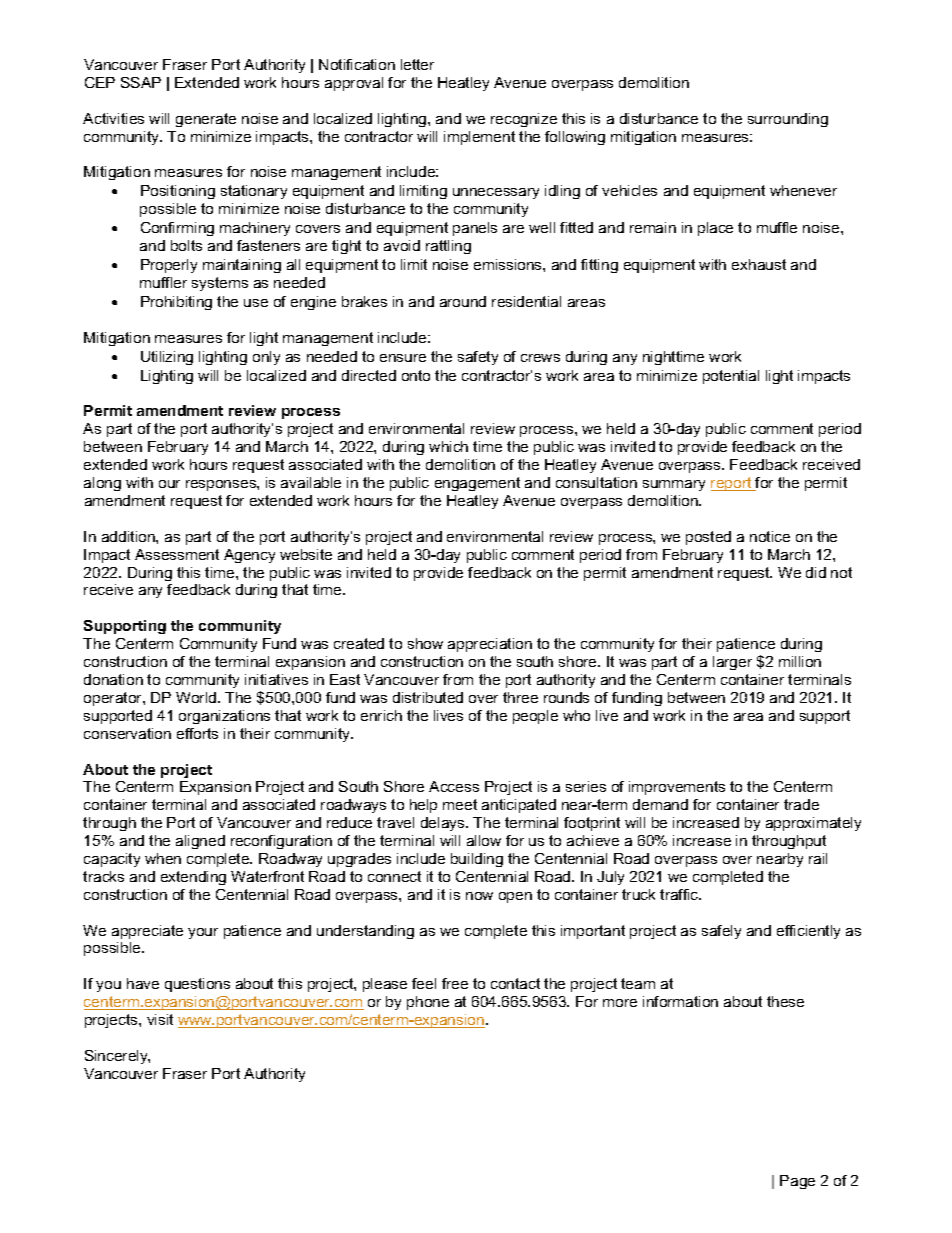 The height and width of the screenshot is (1233, 952). What do you see at coordinates (797, 1182) in the screenshot?
I see `Page` at bounding box center [797, 1182].
